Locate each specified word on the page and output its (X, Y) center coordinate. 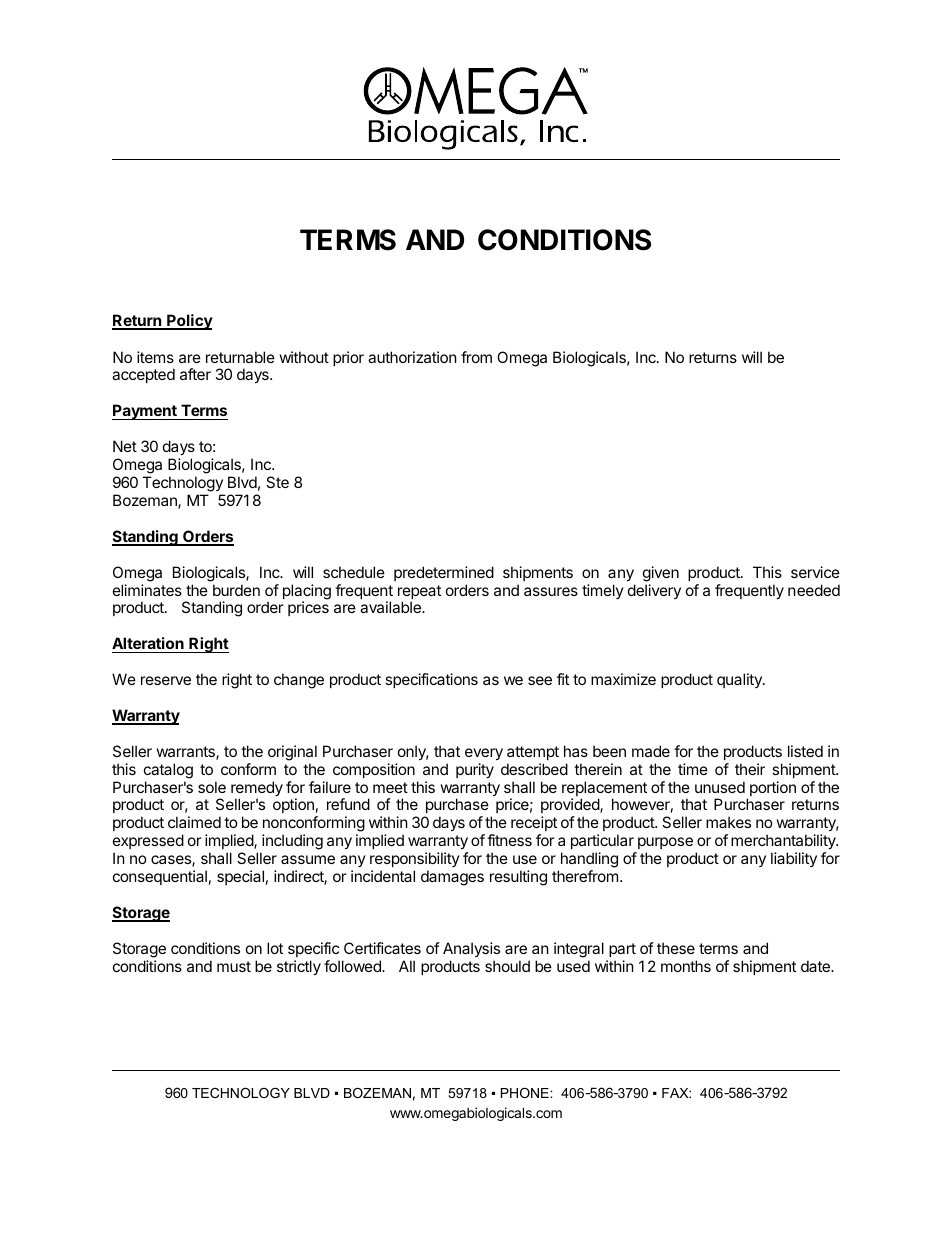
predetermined (444, 573)
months (686, 966)
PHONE (526, 1093)
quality (740, 680)
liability (794, 859)
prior (348, 358)
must (234, 966)
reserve (166, 680)
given (661, 574)
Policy (189, 322)
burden (236, 590)
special (240, 877)
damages (452, 878)
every (484, 754)
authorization (412, 357)
